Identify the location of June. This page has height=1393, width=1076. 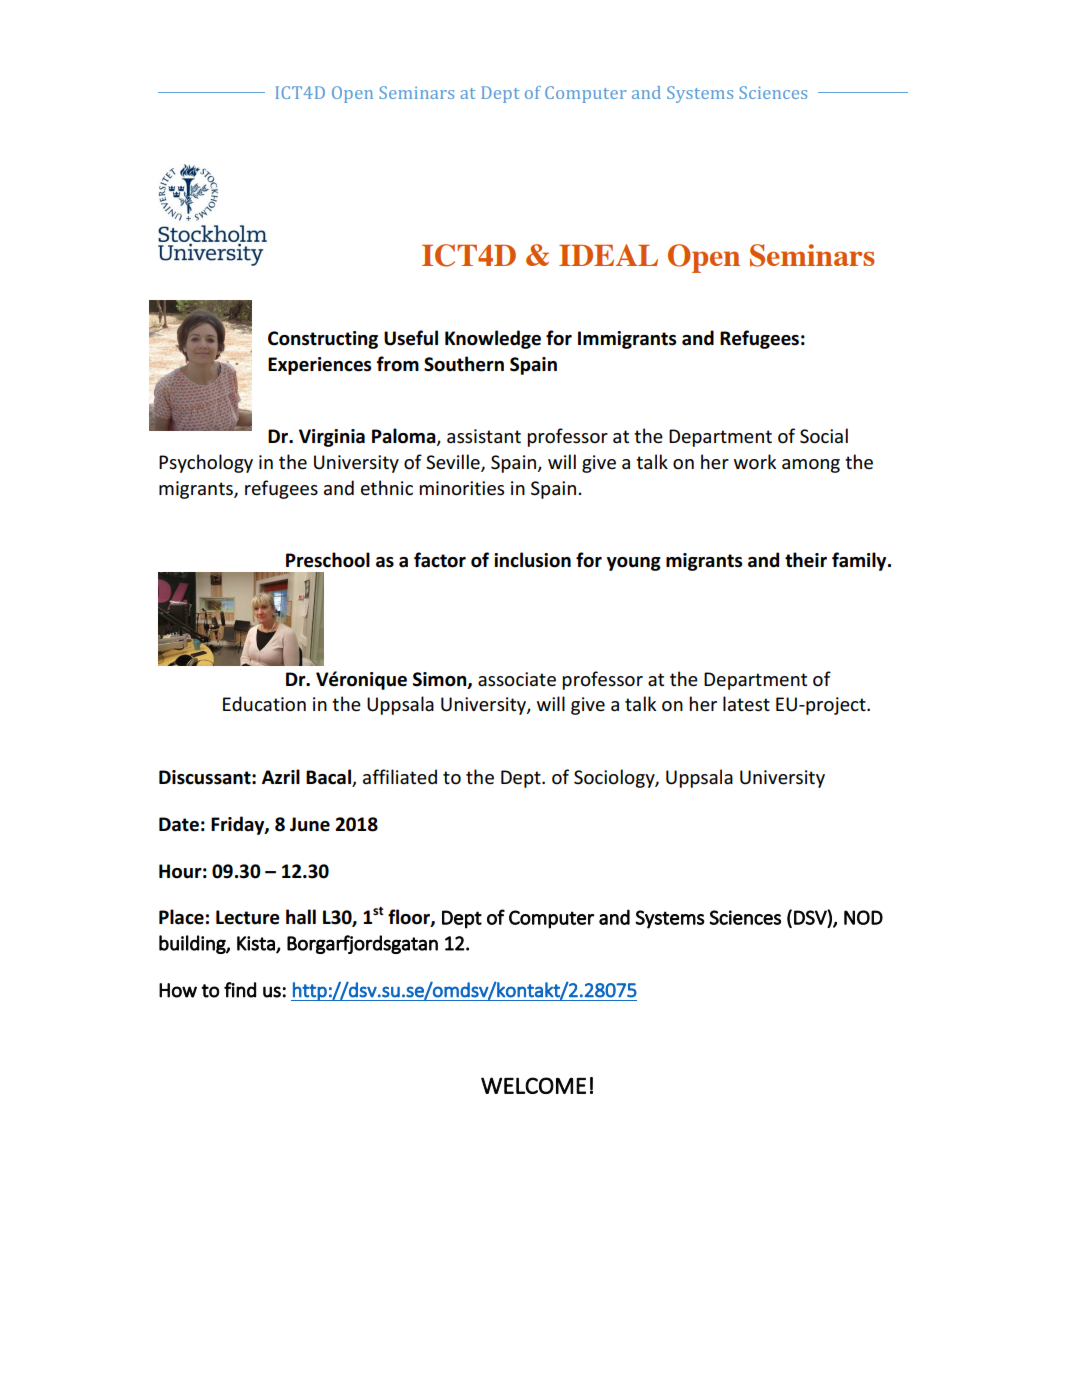
(310, 824).
